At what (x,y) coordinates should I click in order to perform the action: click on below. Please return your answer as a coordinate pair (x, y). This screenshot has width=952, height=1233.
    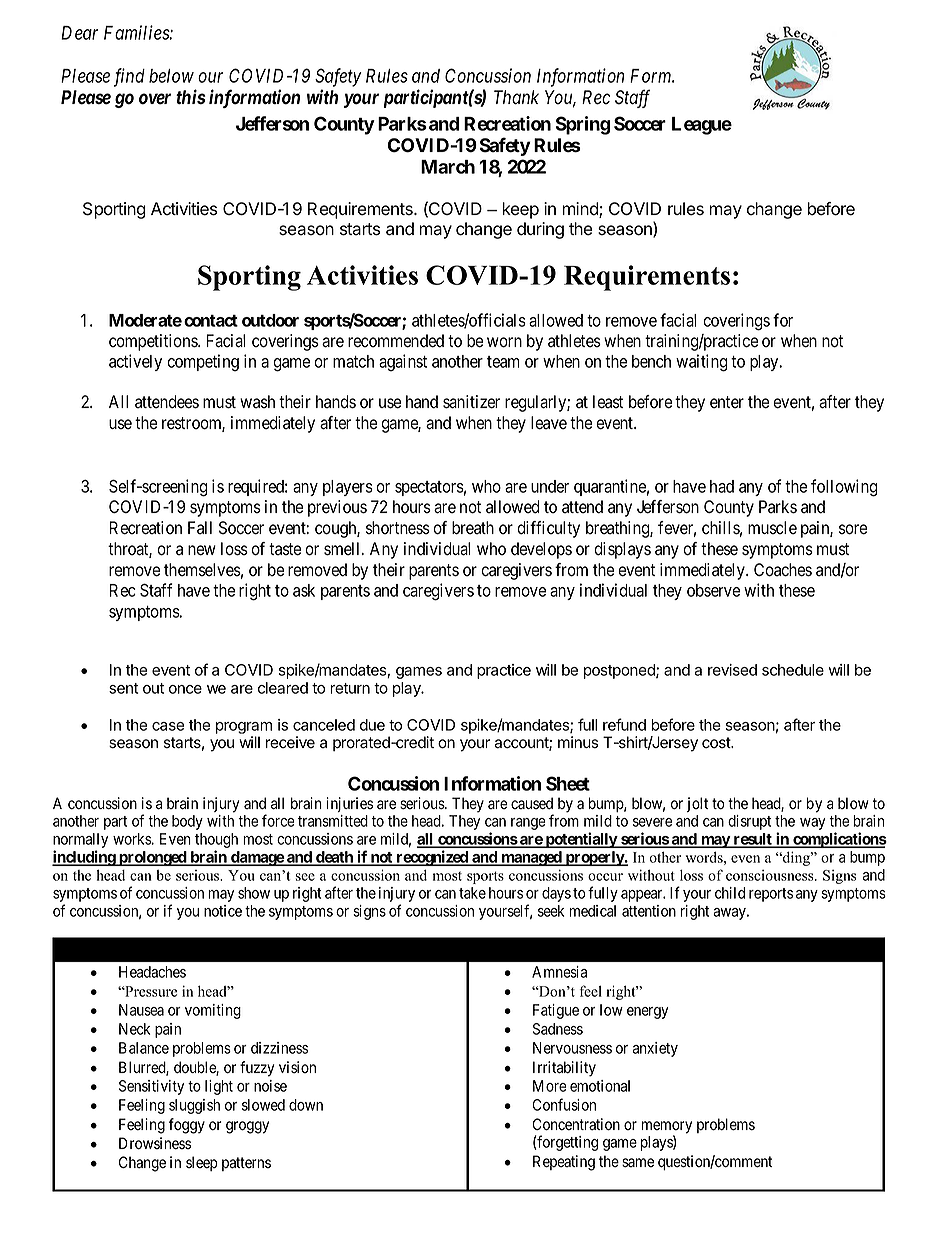
    Looking at the image, I should click on (171, 76).
